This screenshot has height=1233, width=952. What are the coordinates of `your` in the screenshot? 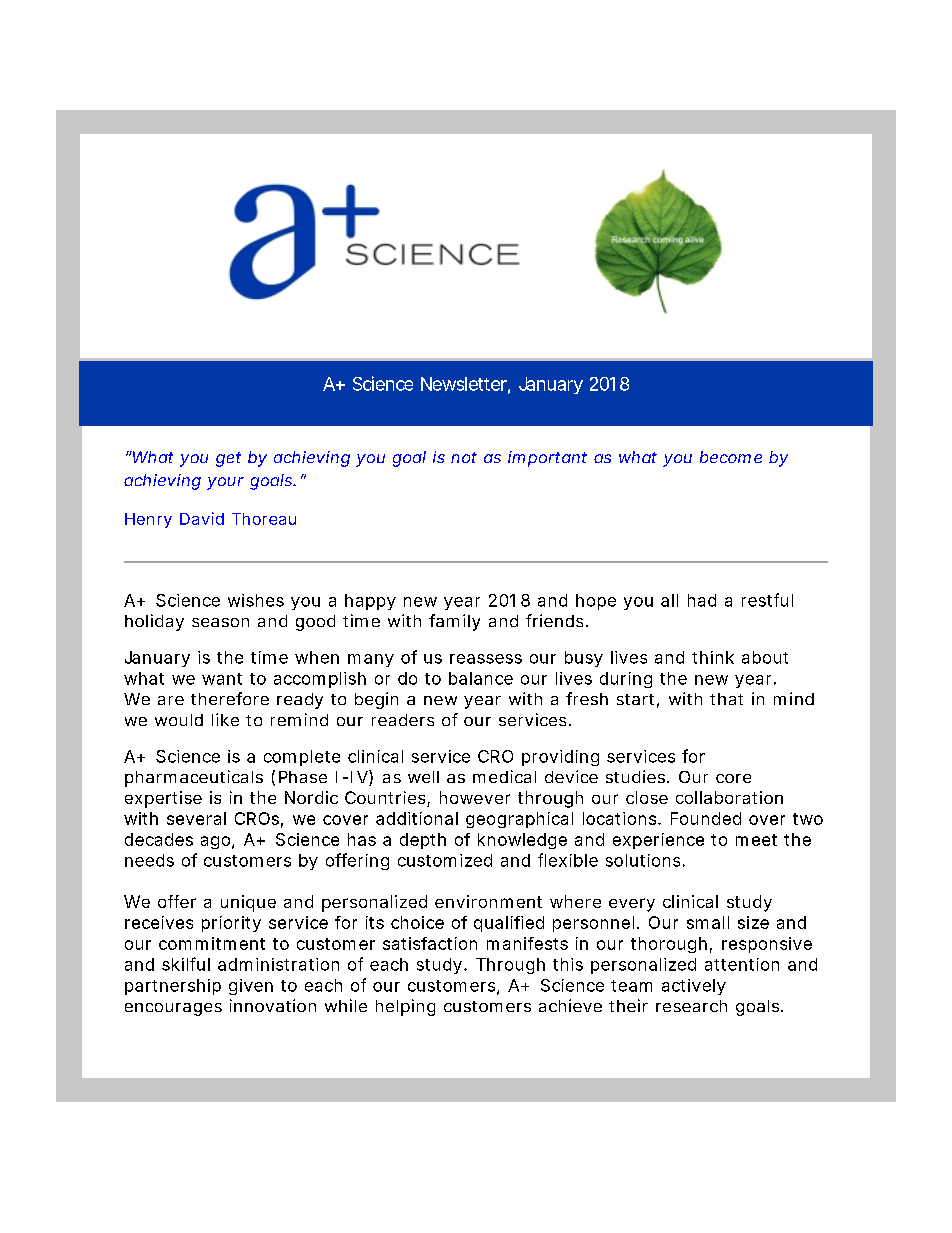 It's located at (225, 483).
